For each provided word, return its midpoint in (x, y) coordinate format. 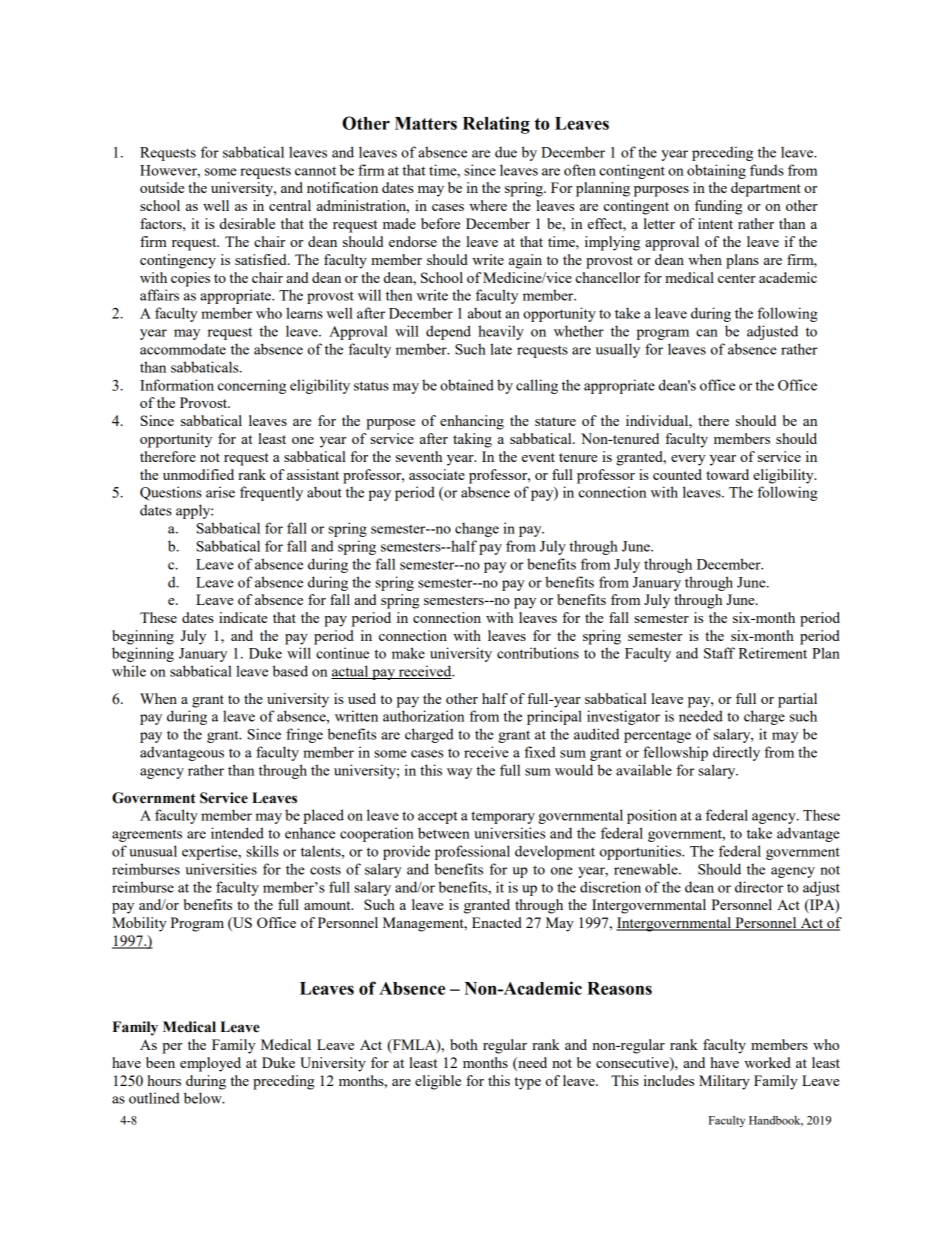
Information (177, 385)
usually (618, 350)
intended (237, 833)
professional (472, 852)
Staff (719, 653)
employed (210, 1064)
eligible (438, 1082)
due (506, 152)
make (408, 653)
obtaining (716, 171)
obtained (467, 385)
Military (724, 1082)
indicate (243, 617)
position (652, 816)
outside (162, 187)
